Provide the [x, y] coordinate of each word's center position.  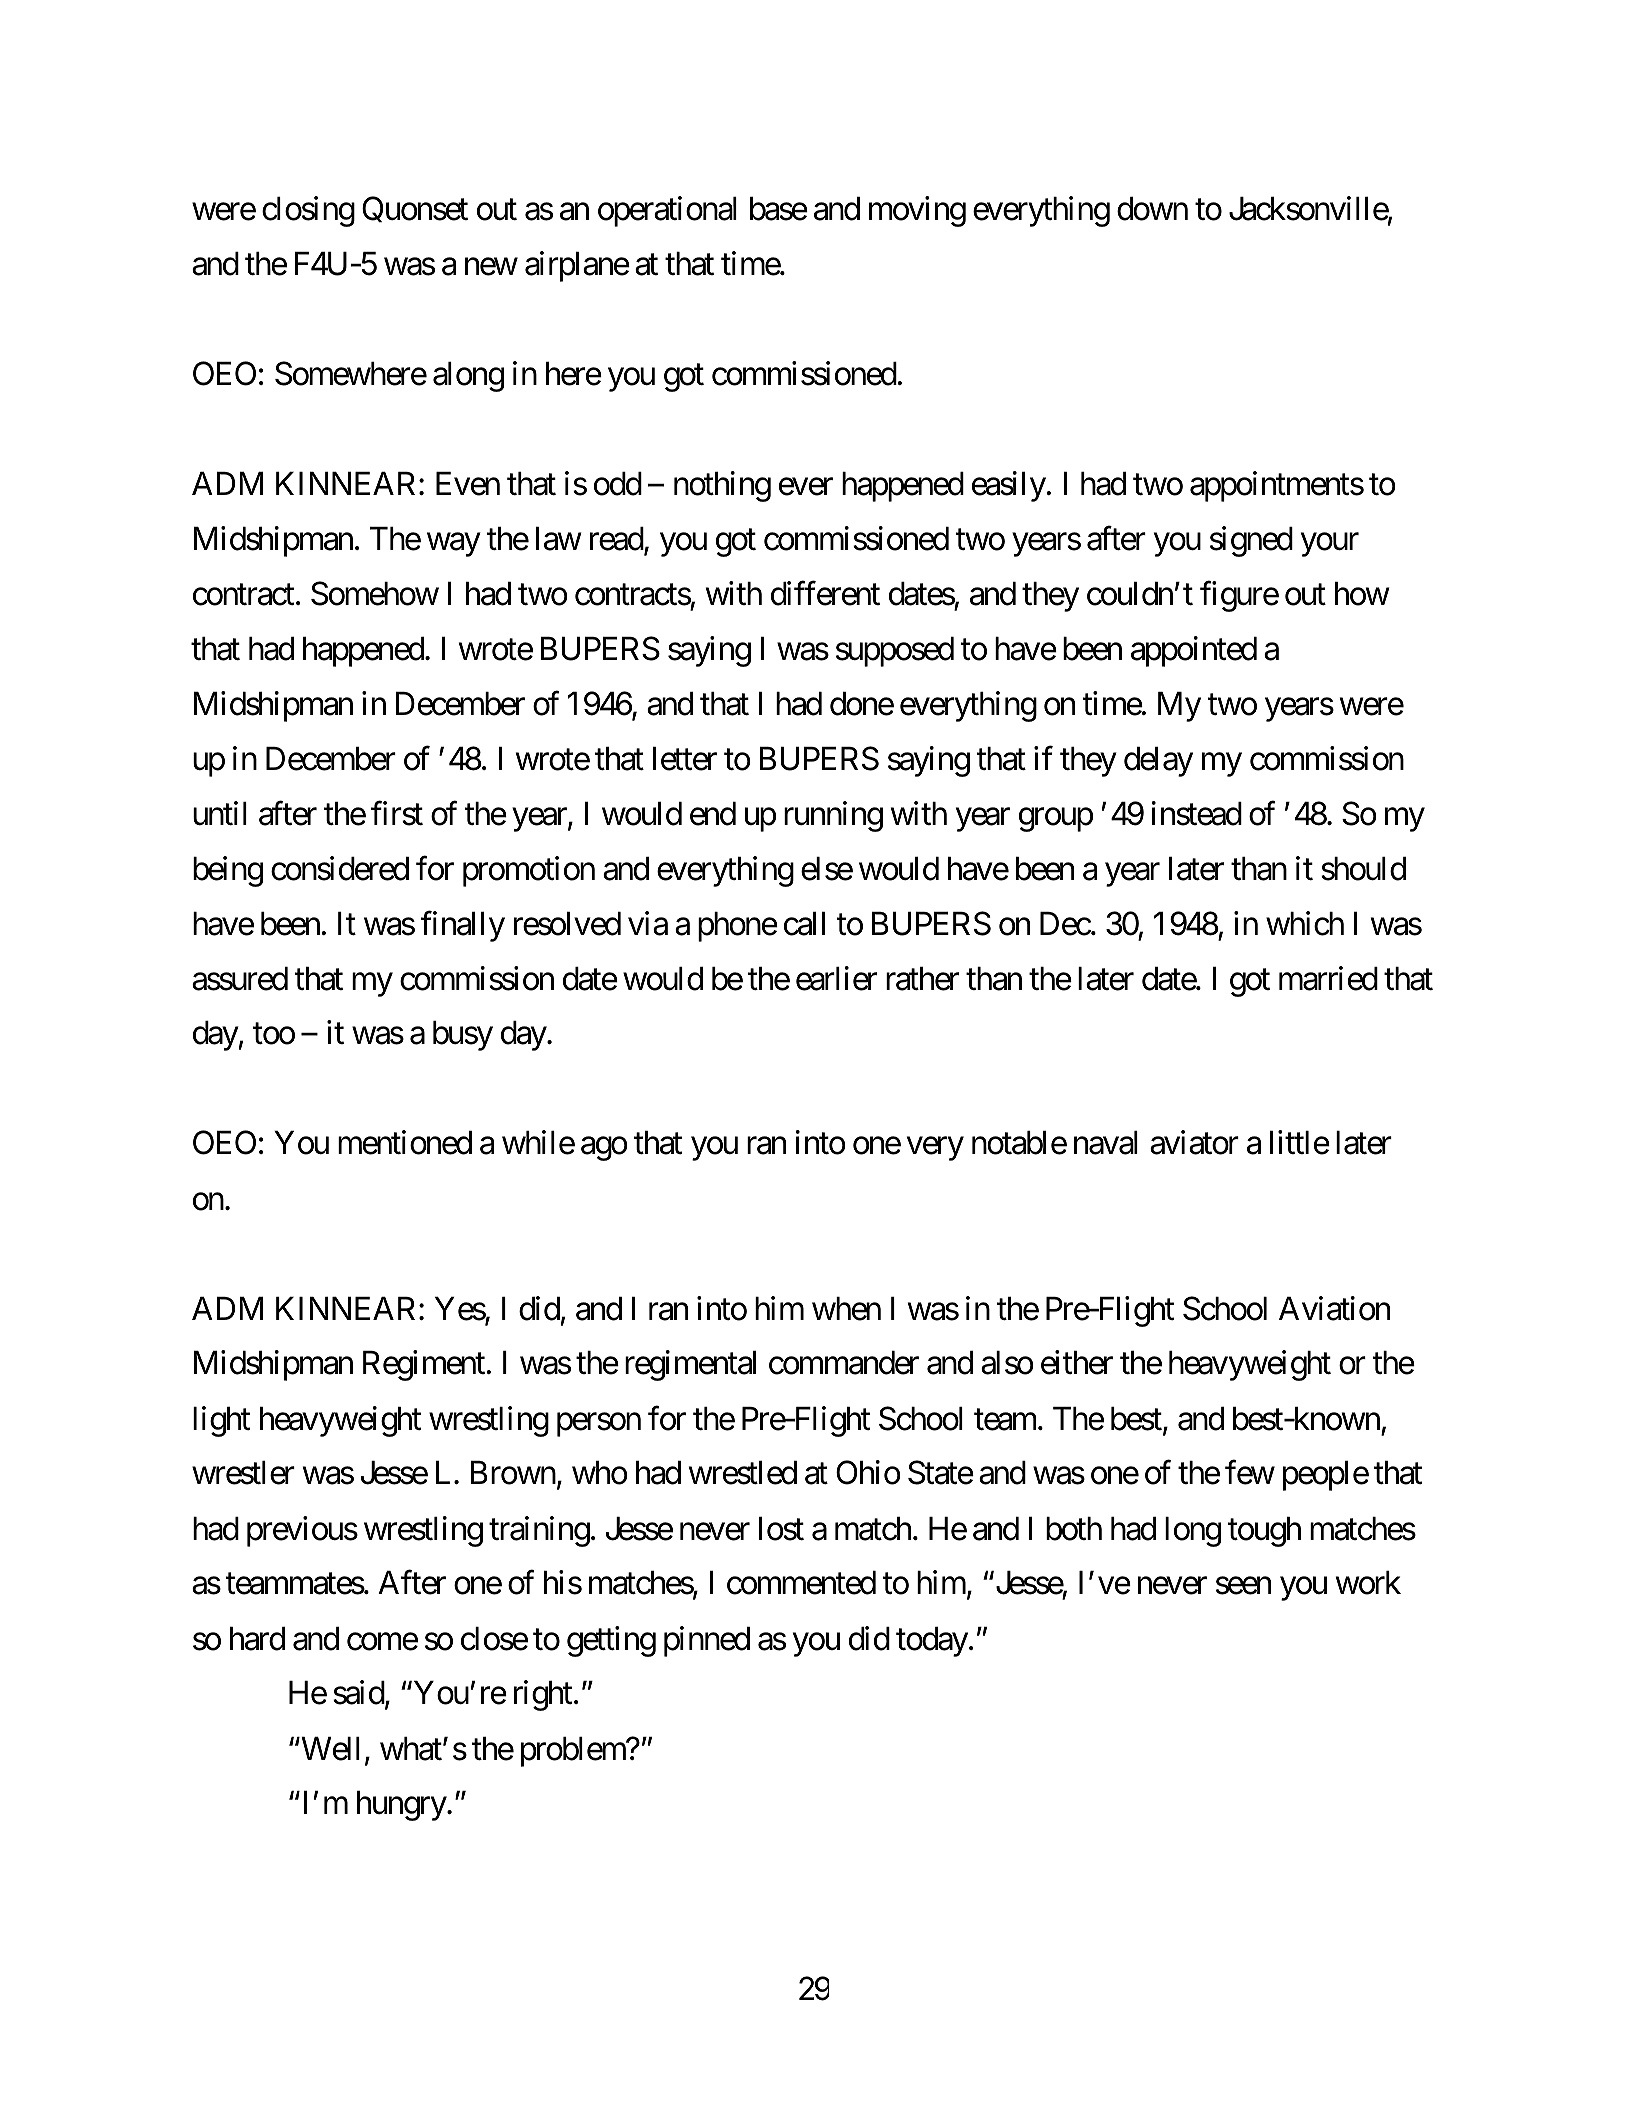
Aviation [1334, 1308]
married [1328, 978]
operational [667, 211]
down [1152, 209]
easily [1009, 486]
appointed [1194, 651]
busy [463, 1036]
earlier [836, 978]
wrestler [243, 1473]
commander [844, 1363]
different [825, 593]
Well [329, 1749]
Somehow [375, 593]
